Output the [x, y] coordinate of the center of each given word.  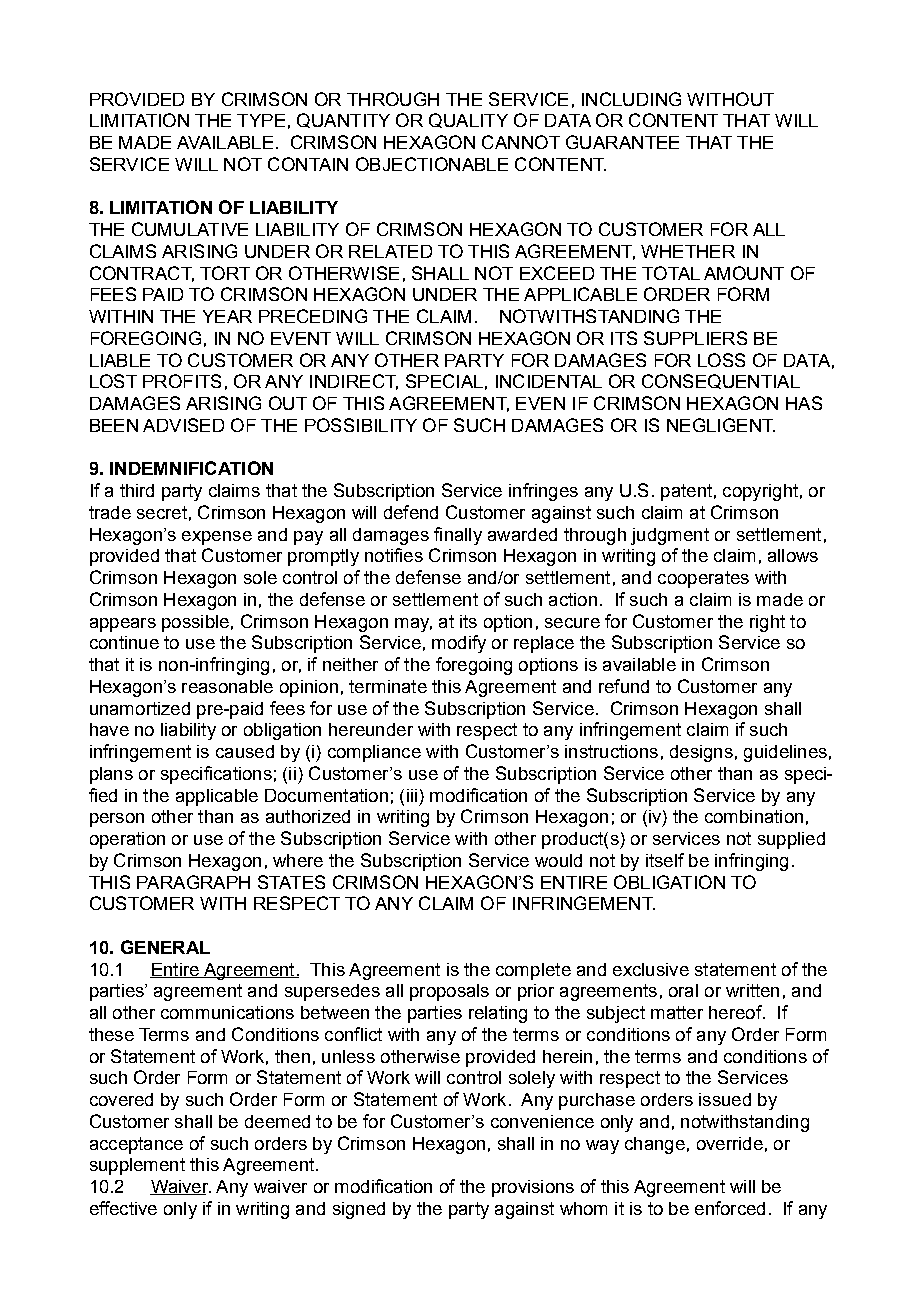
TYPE [261, 120]
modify [459, 644]
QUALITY [468, 120]
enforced [730, 1208]
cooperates [703, 579]
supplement [137, 1166]
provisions [533, 1188]
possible [195, 623]
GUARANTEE [622, 142]
